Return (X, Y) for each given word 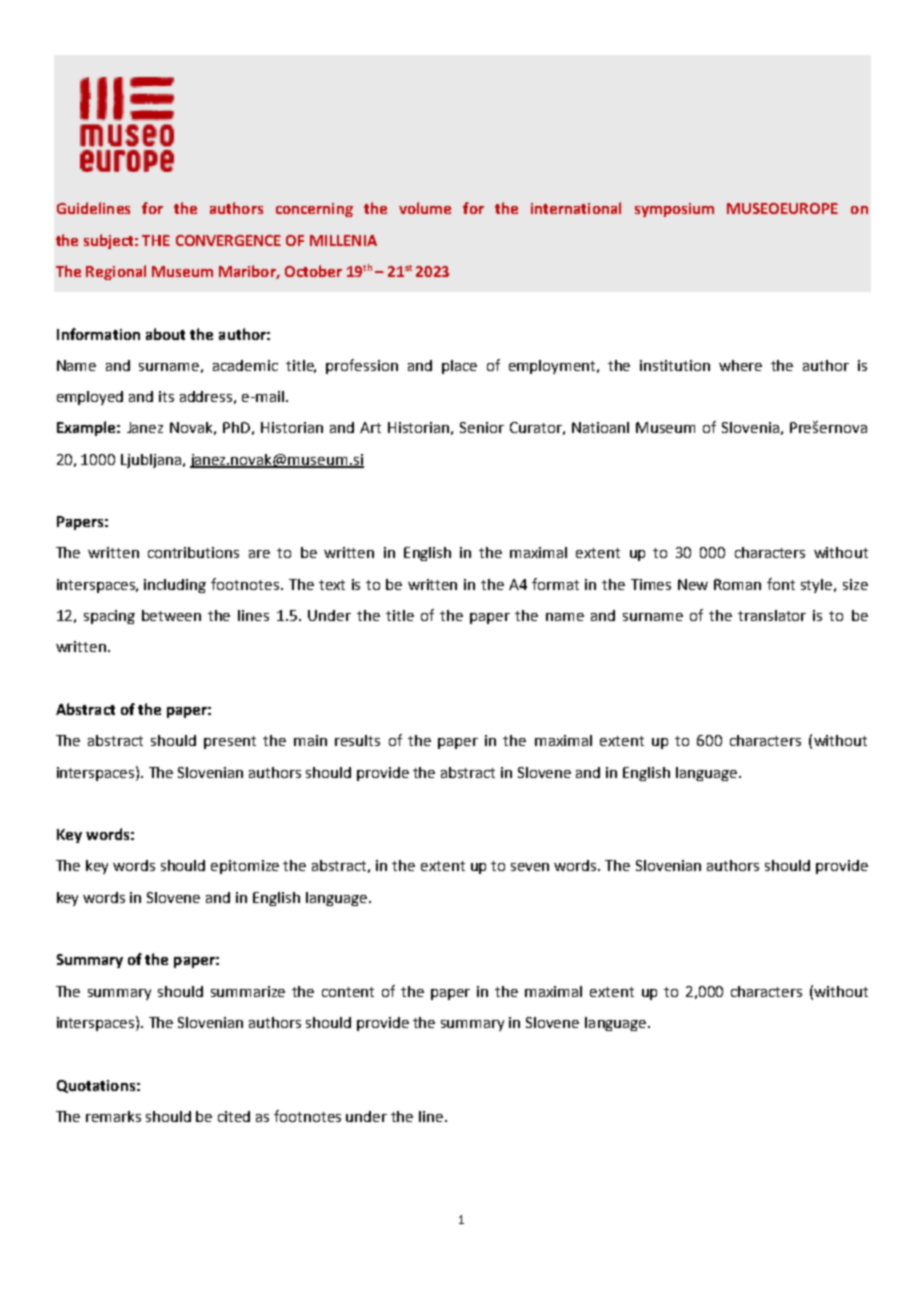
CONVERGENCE (228, 240)
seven (530, 867)
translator (772, 615)
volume (425, 208)
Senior (482, 427)
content (348, 992)
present (230, 742)
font (781, 584)
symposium (674, 210)
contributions (193, 552)
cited (234, 1116)
